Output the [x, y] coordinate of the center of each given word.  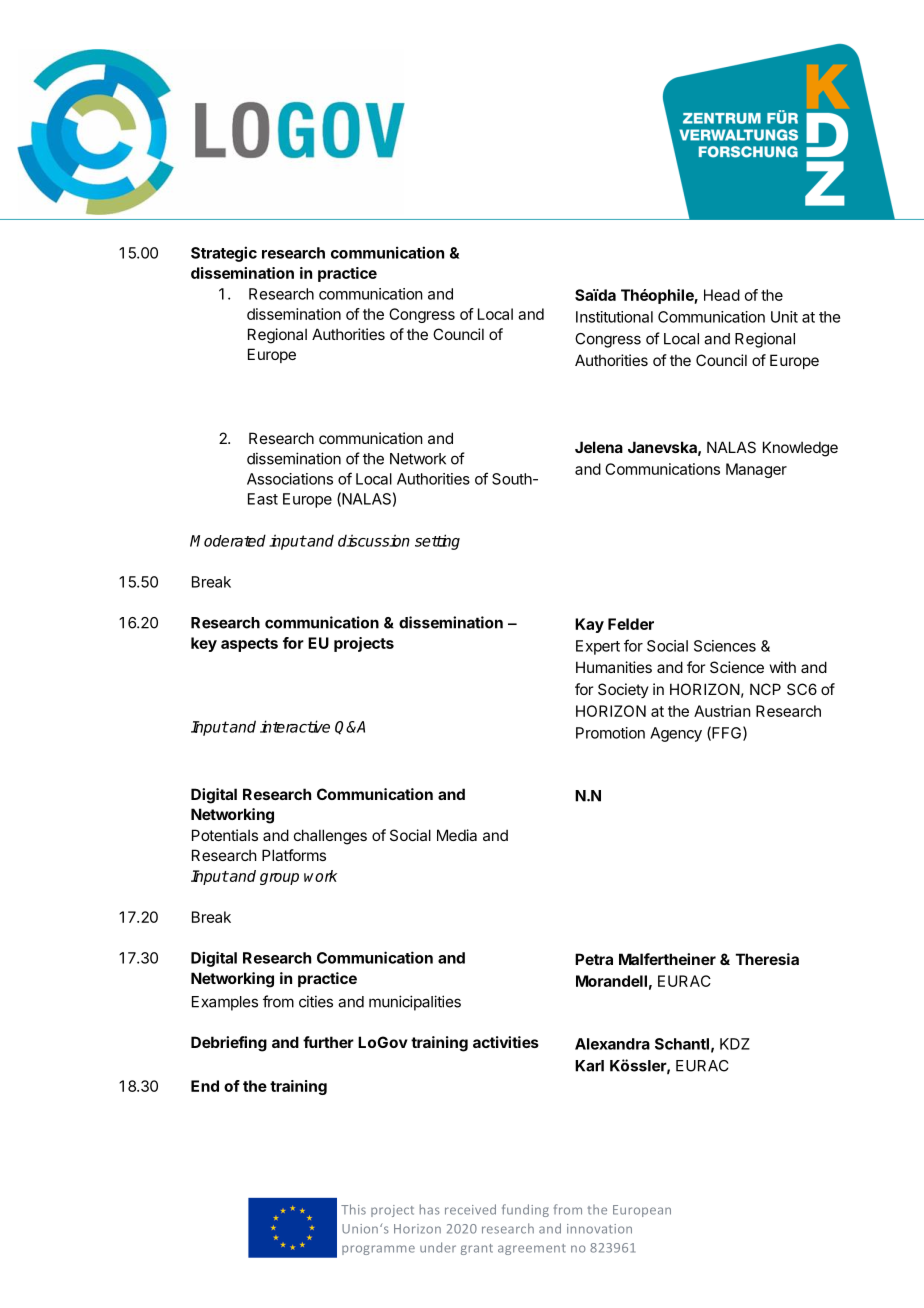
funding [525, 1210]
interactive [295, 726]
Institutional [614, 317]
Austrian [722, 711]
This [353, 1209]
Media [457, 835]
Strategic [224, 254]
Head [722, 295]
